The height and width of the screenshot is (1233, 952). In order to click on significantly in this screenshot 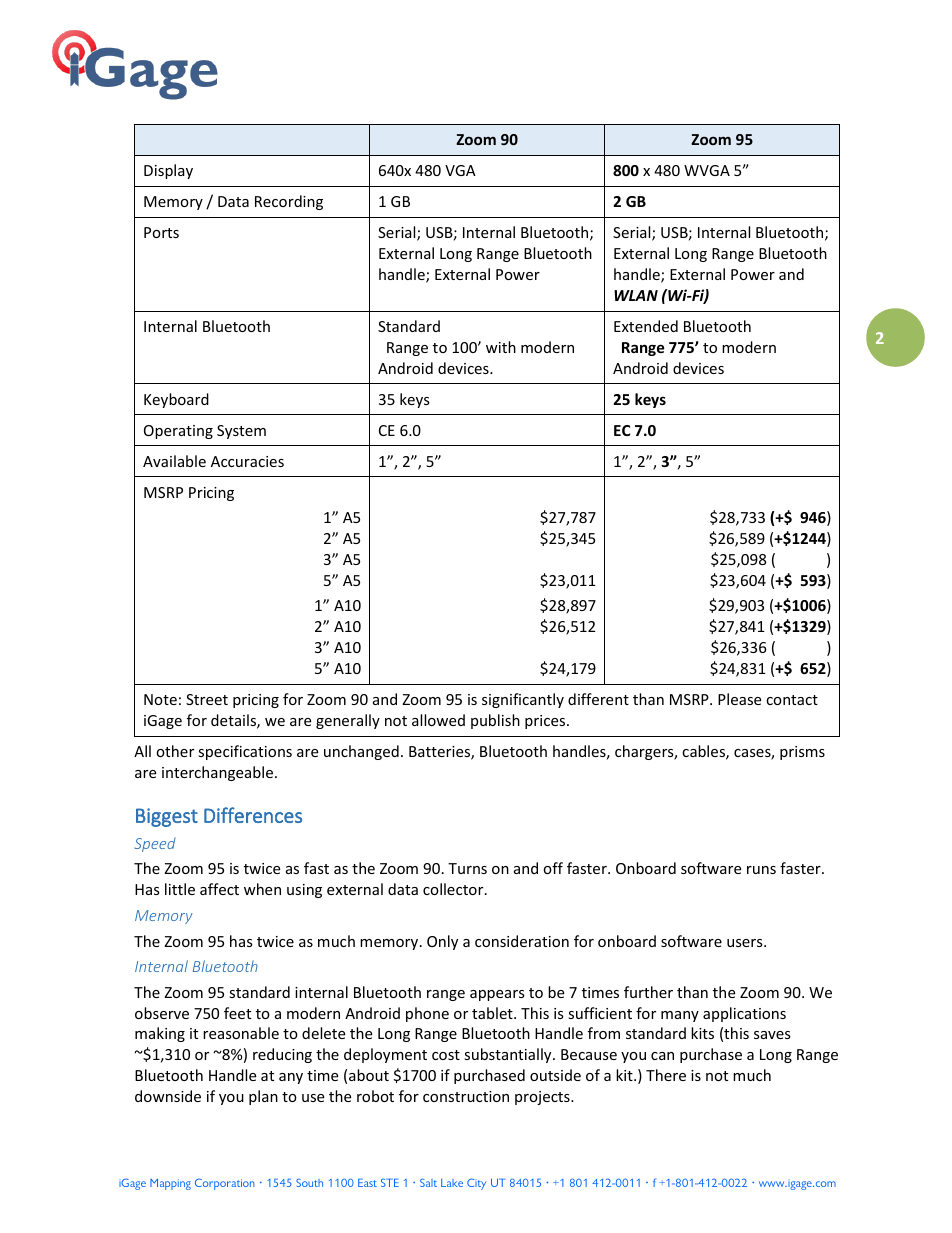, I will do `click(523, 700)`.
